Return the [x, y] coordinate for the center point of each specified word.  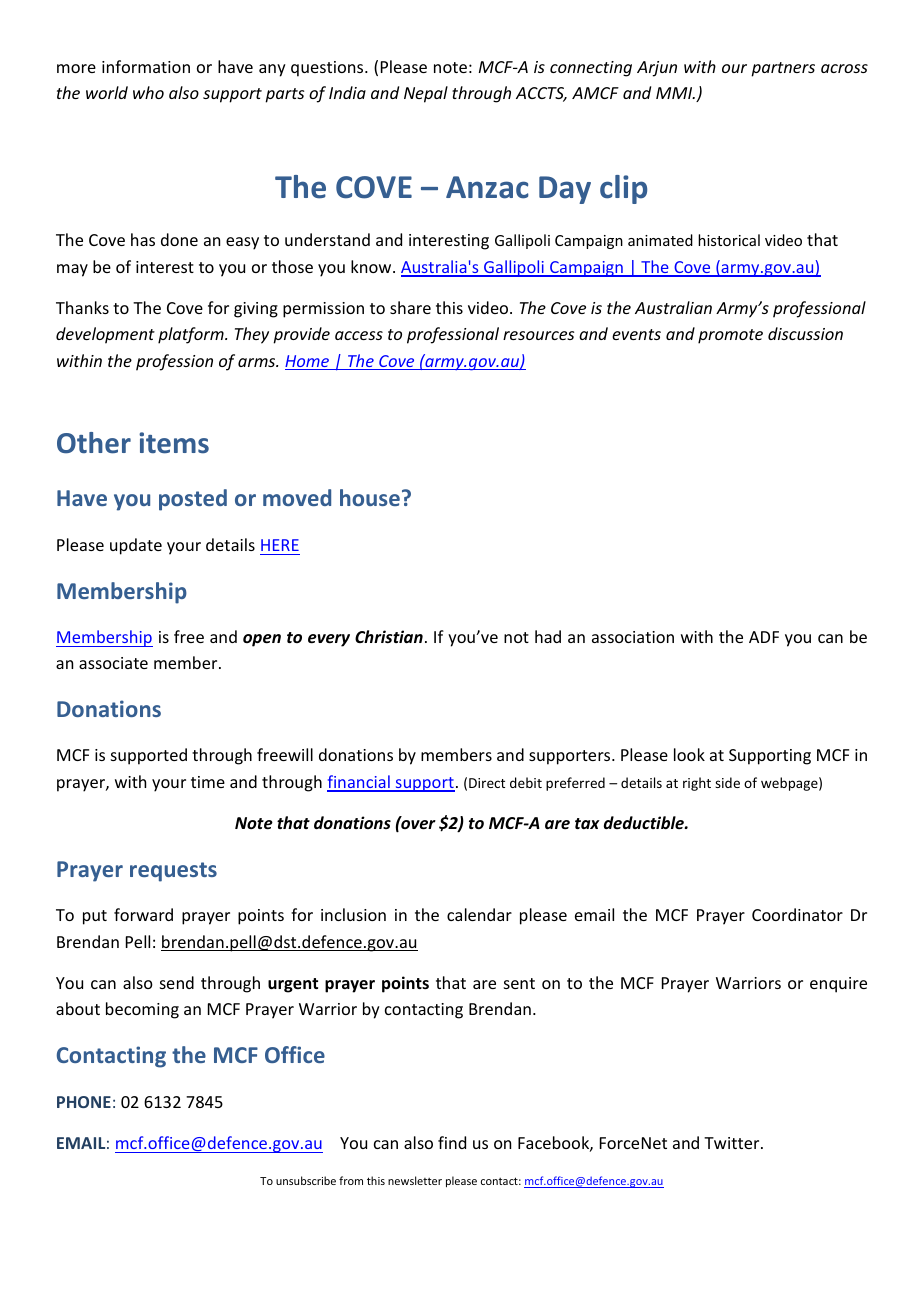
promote [730, 336]
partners [783, 69]
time [208, 782]
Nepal [426, 94]
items [174, 443]
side [727, 782]
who [148, 92]
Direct [487, 783]
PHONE [84, 1102]
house [370, 497]
